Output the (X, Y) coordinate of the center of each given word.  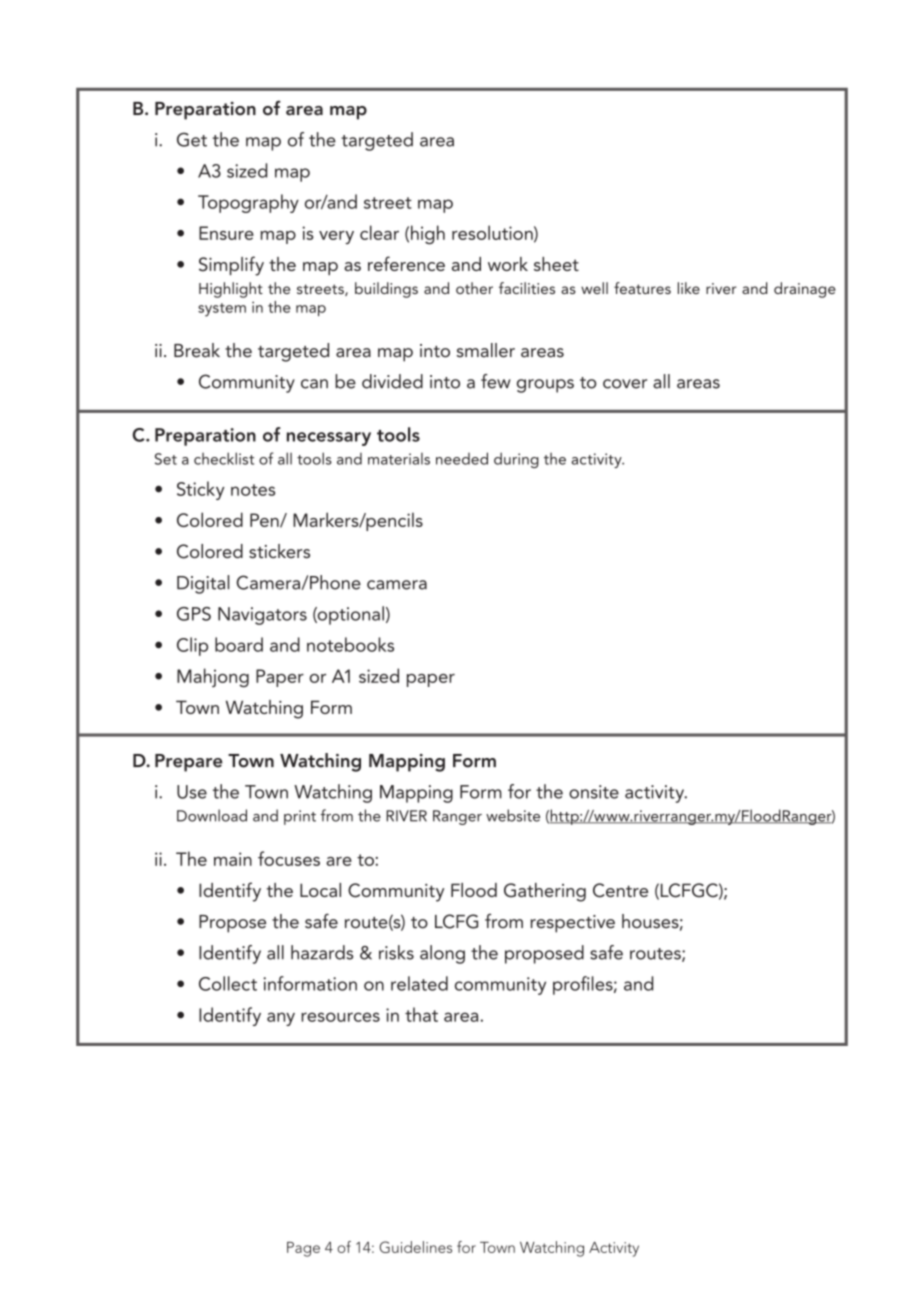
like (689, 288)
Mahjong (213, 677)
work (508, 264)
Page (303, 1249)
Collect (228, 983)
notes (253, 490)
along (442, 954)
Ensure (226, 233)
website (513, 815)
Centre (620, 890)
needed (462, 458)
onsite (594, 792)
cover (625, 384)
